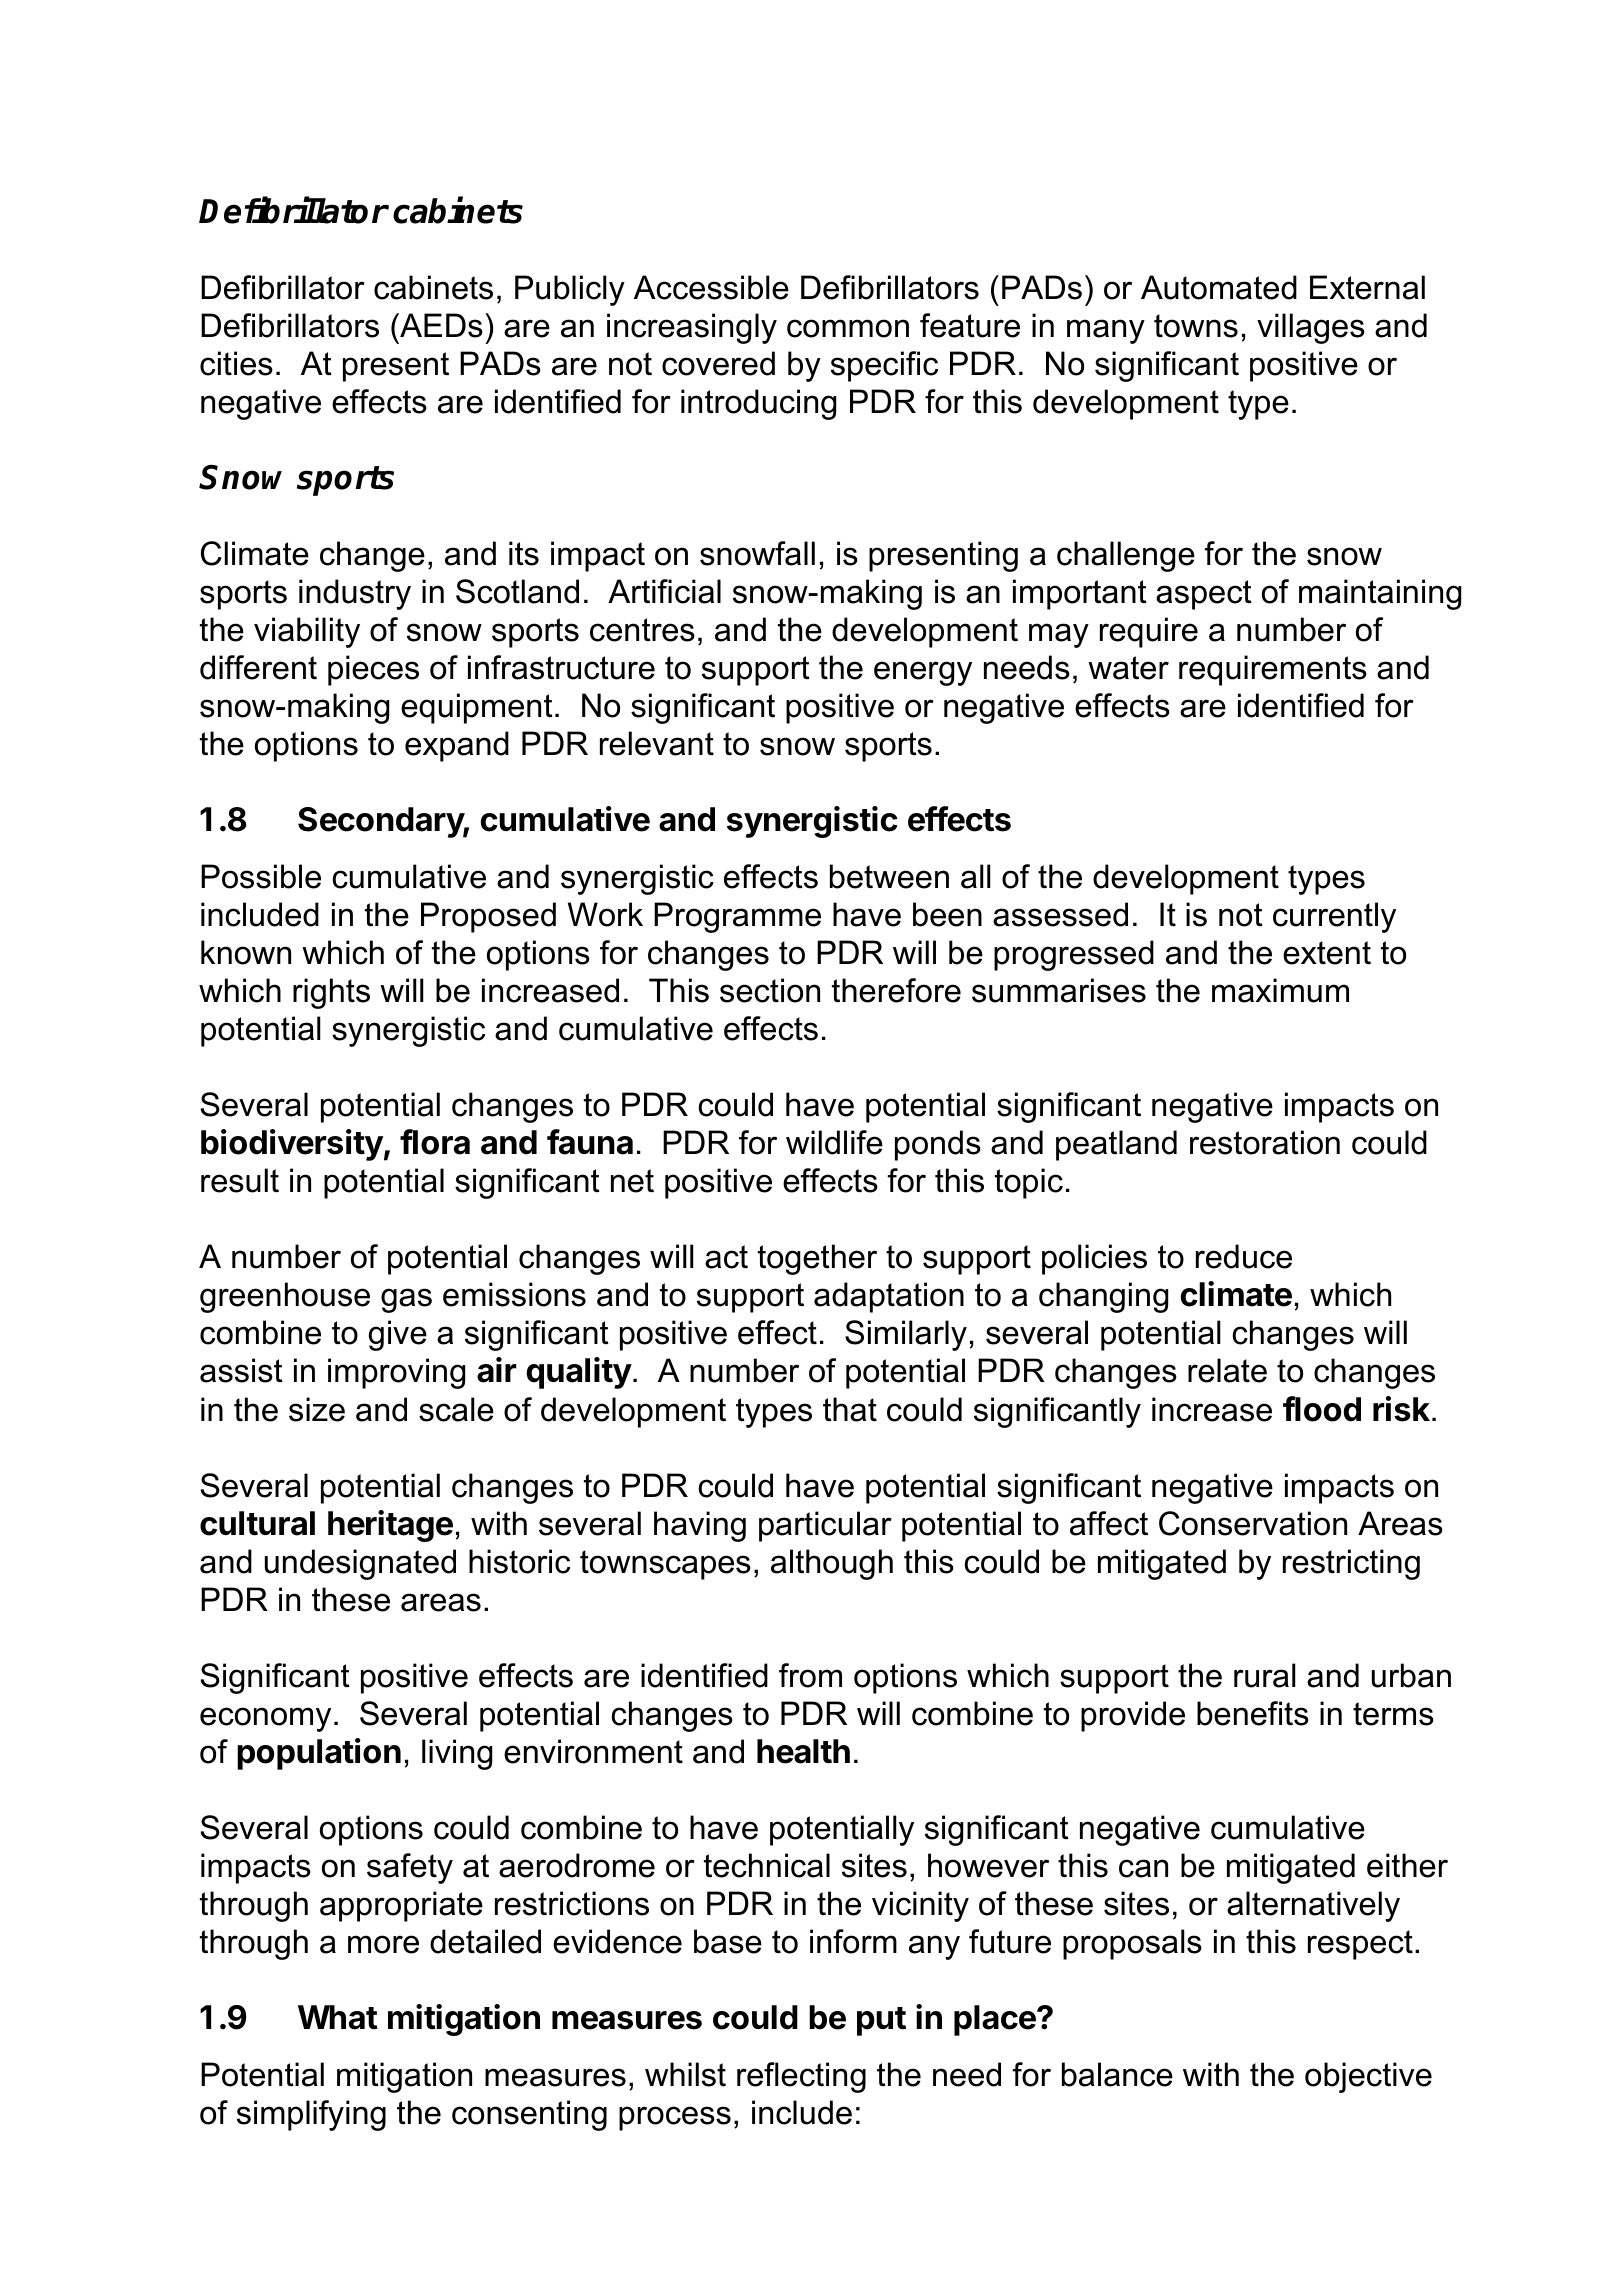 This screenshot has height=2287, width=1617. I want to click on flora, so click(435, 1142).
